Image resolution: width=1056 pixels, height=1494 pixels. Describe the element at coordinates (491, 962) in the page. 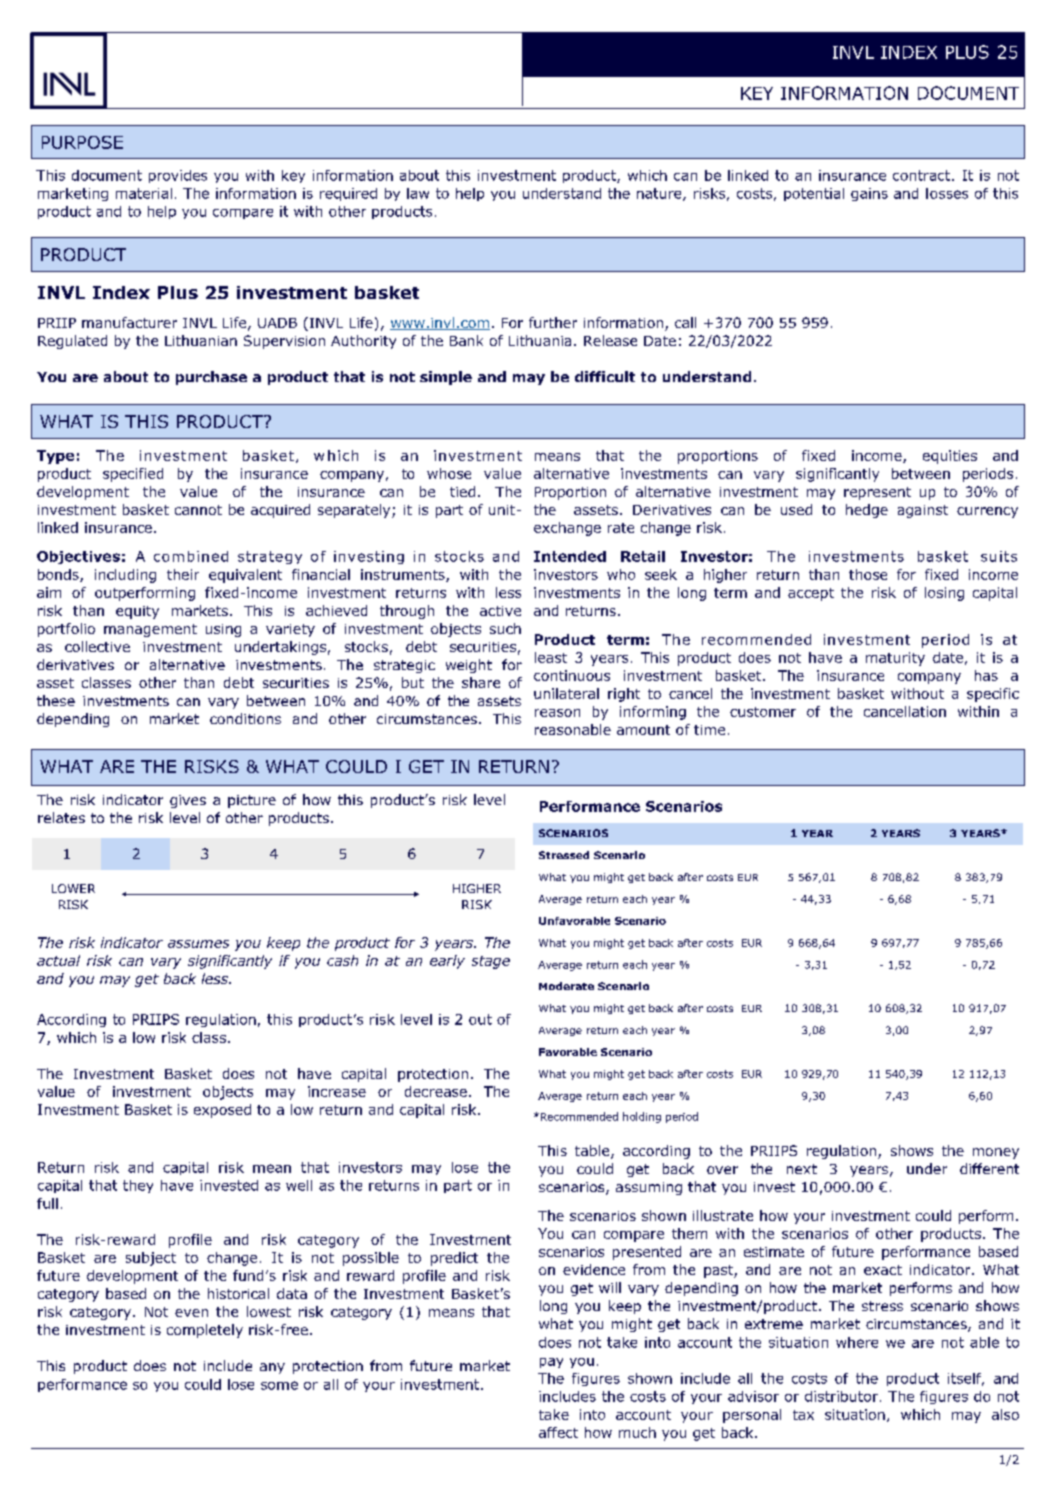

I see `stage` at that location.
